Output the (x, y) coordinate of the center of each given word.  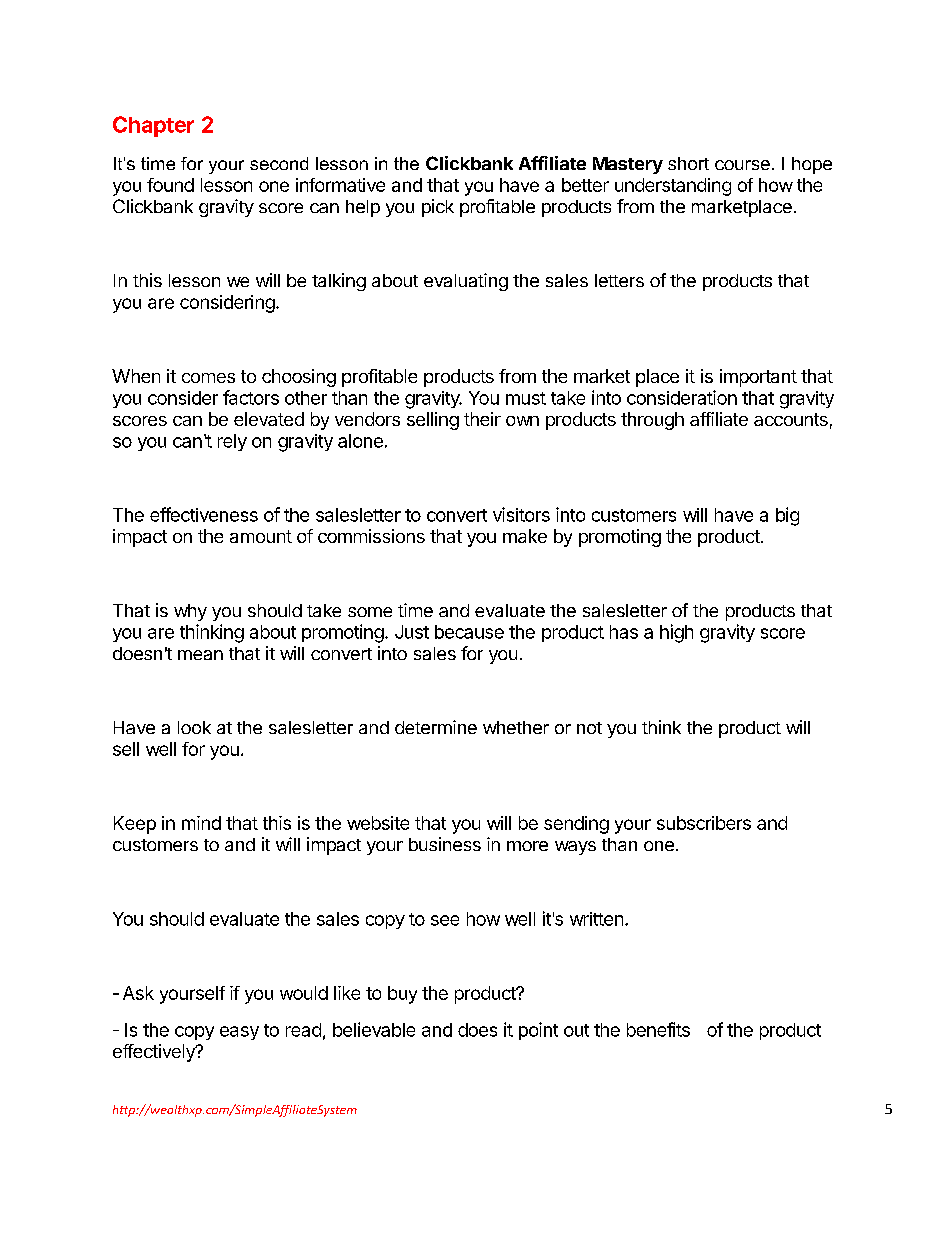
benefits (658, 1029)
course (742, 165)
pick (438, 208)
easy (239, 1033)
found (170, 185)
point (538, 1031)
